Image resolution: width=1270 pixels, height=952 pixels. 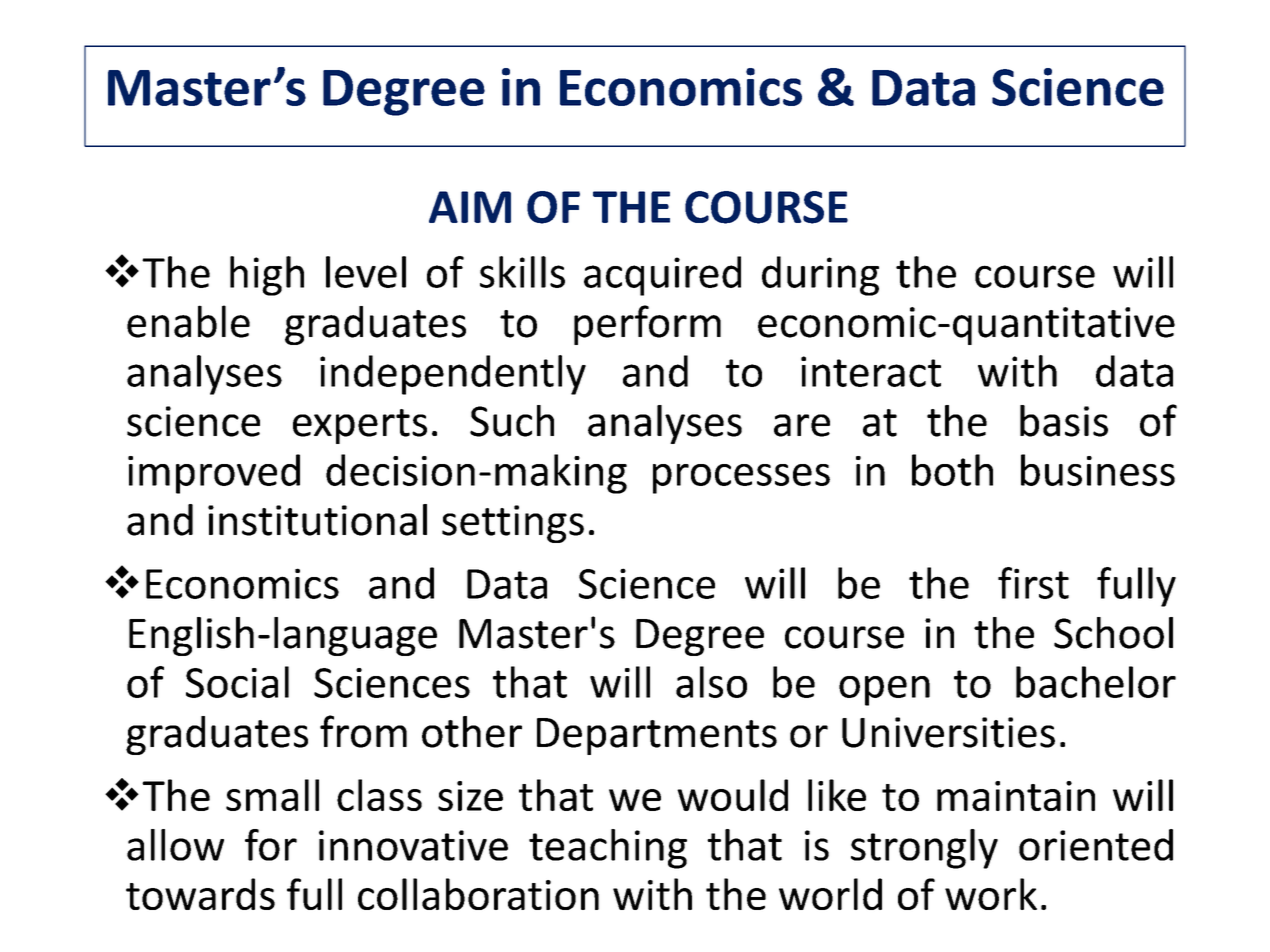 I want to click on during, so click(x=820, y=276).
